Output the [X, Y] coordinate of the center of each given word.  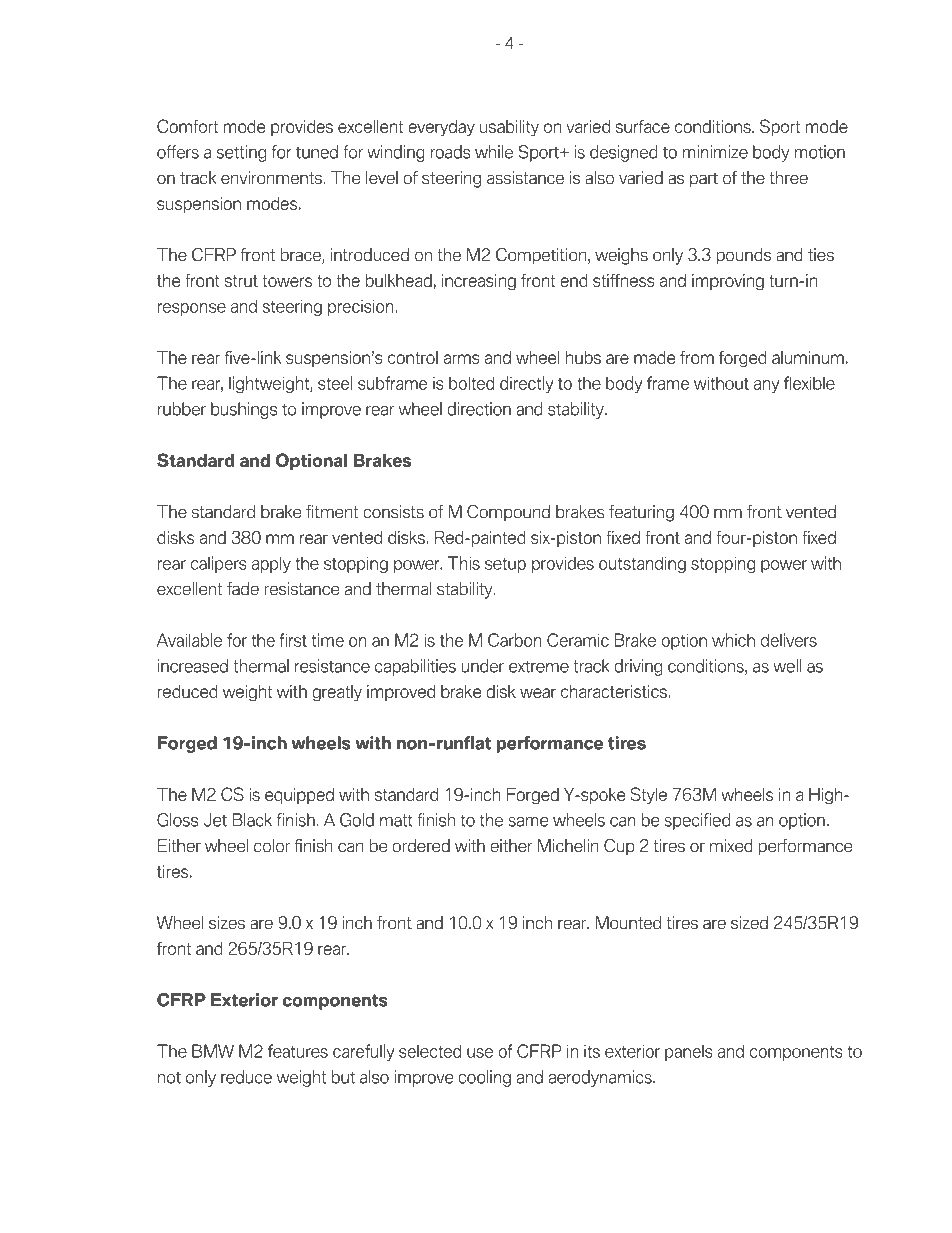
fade [243, 589]
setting [241, 153]
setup [505, 565]
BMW [213, 1051]
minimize [715, 152]
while [494, 152]
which [733, 640]
